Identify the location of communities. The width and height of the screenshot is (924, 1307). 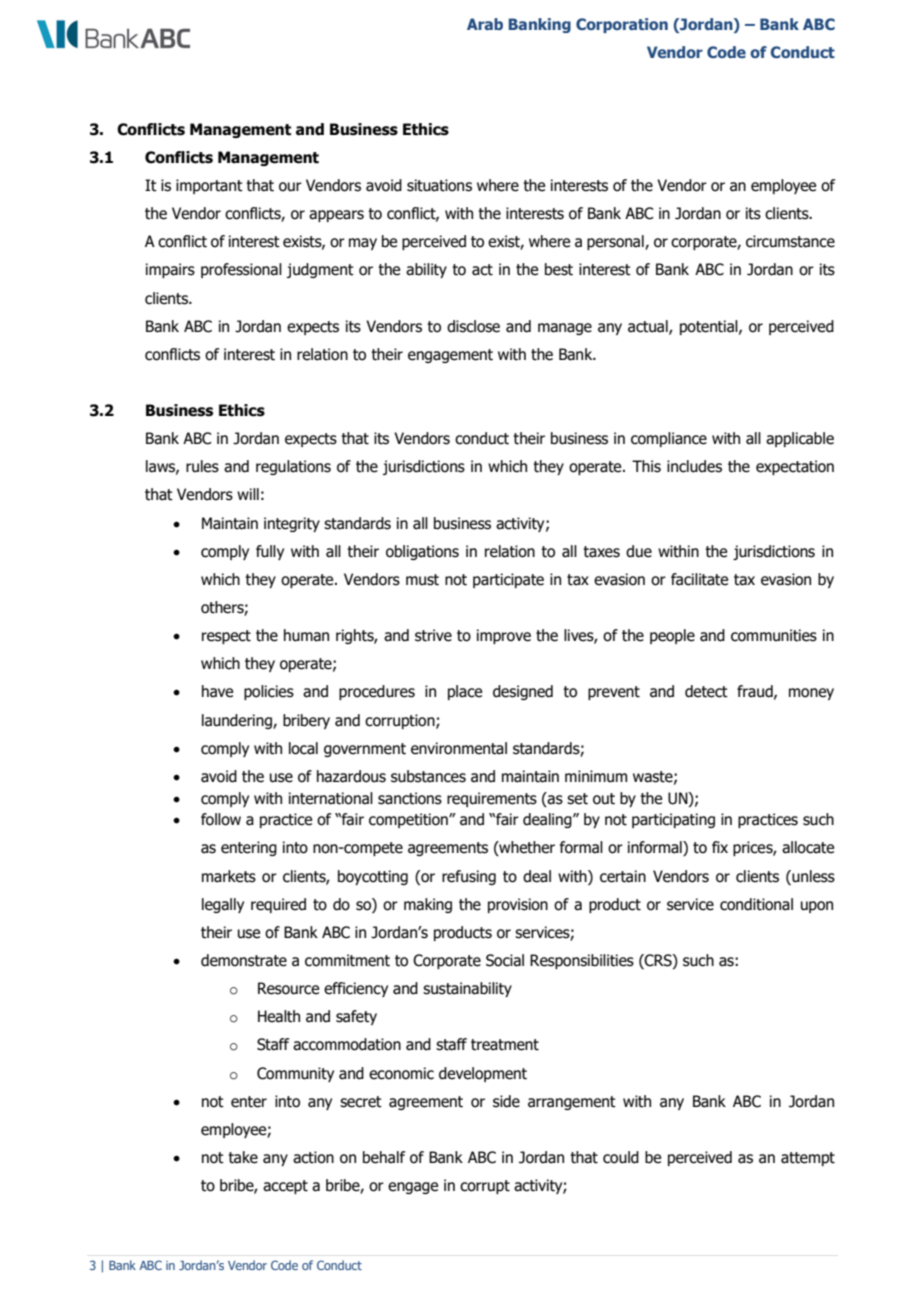
(774, 635).
